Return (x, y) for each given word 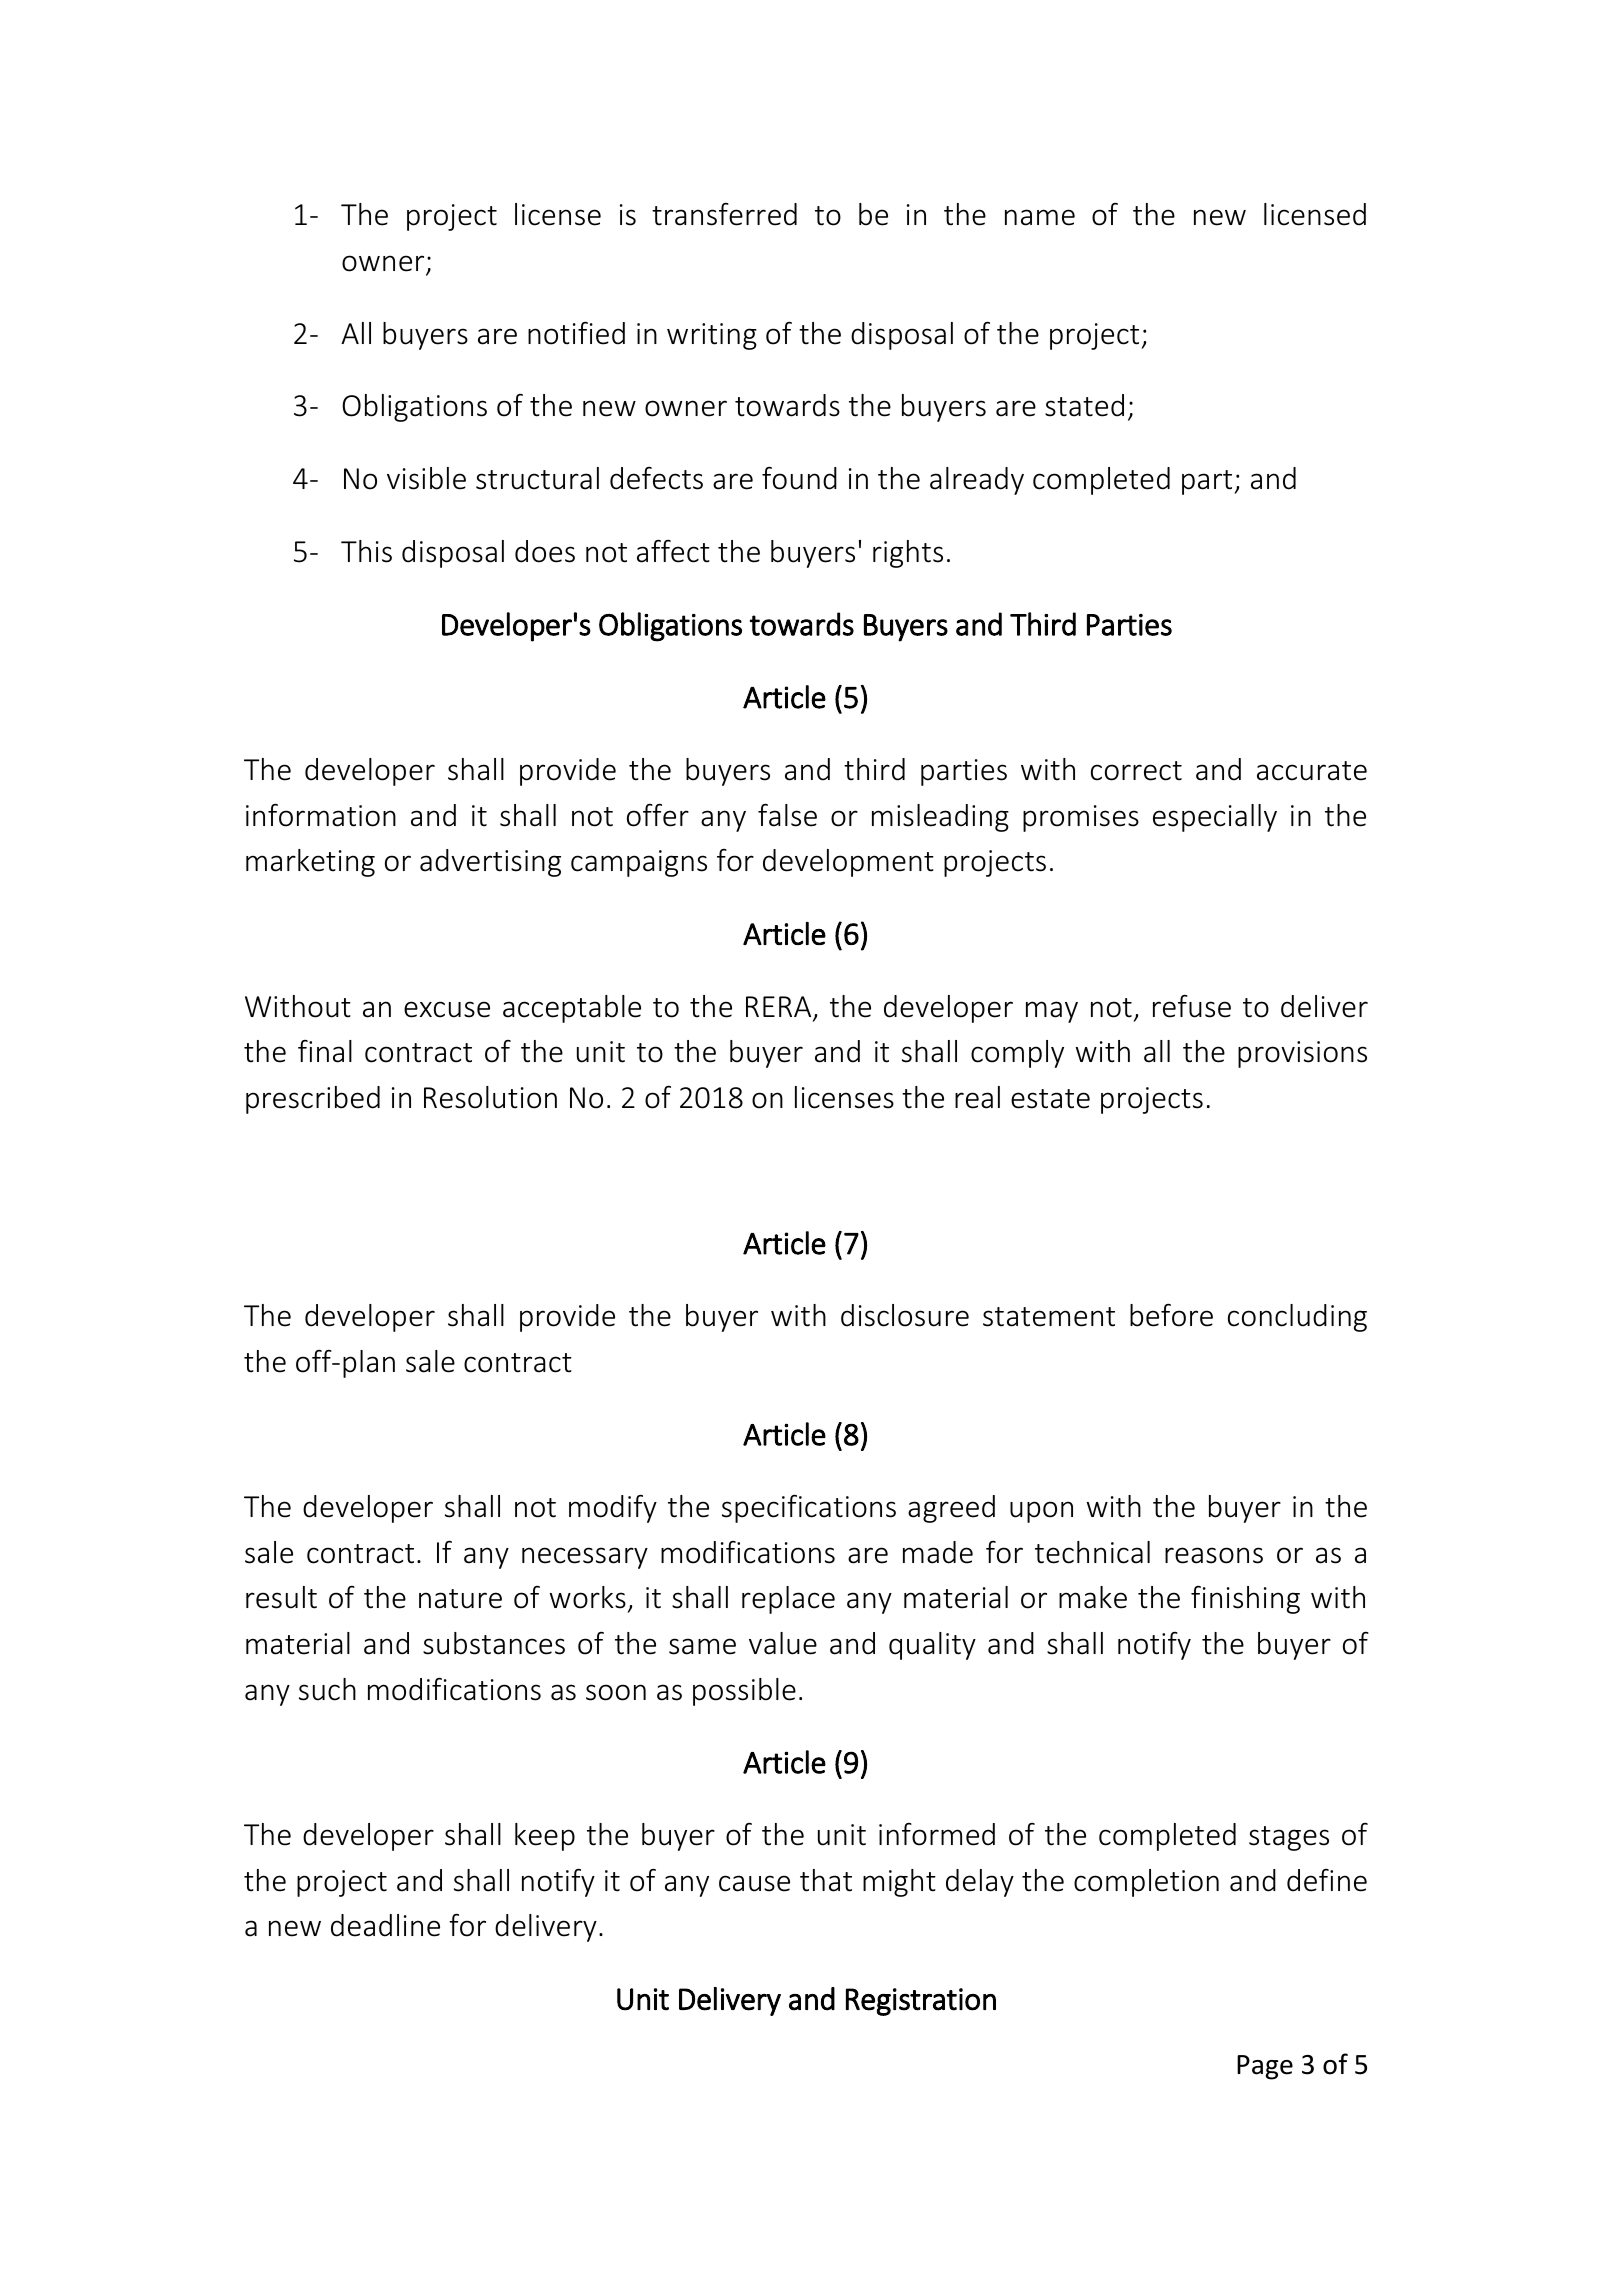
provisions (1302, 1054)
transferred (724, 214)
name (1040, 217)
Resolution (490, 1097)
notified (576, 333)
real (977, 1097)
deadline (385, 1925)
